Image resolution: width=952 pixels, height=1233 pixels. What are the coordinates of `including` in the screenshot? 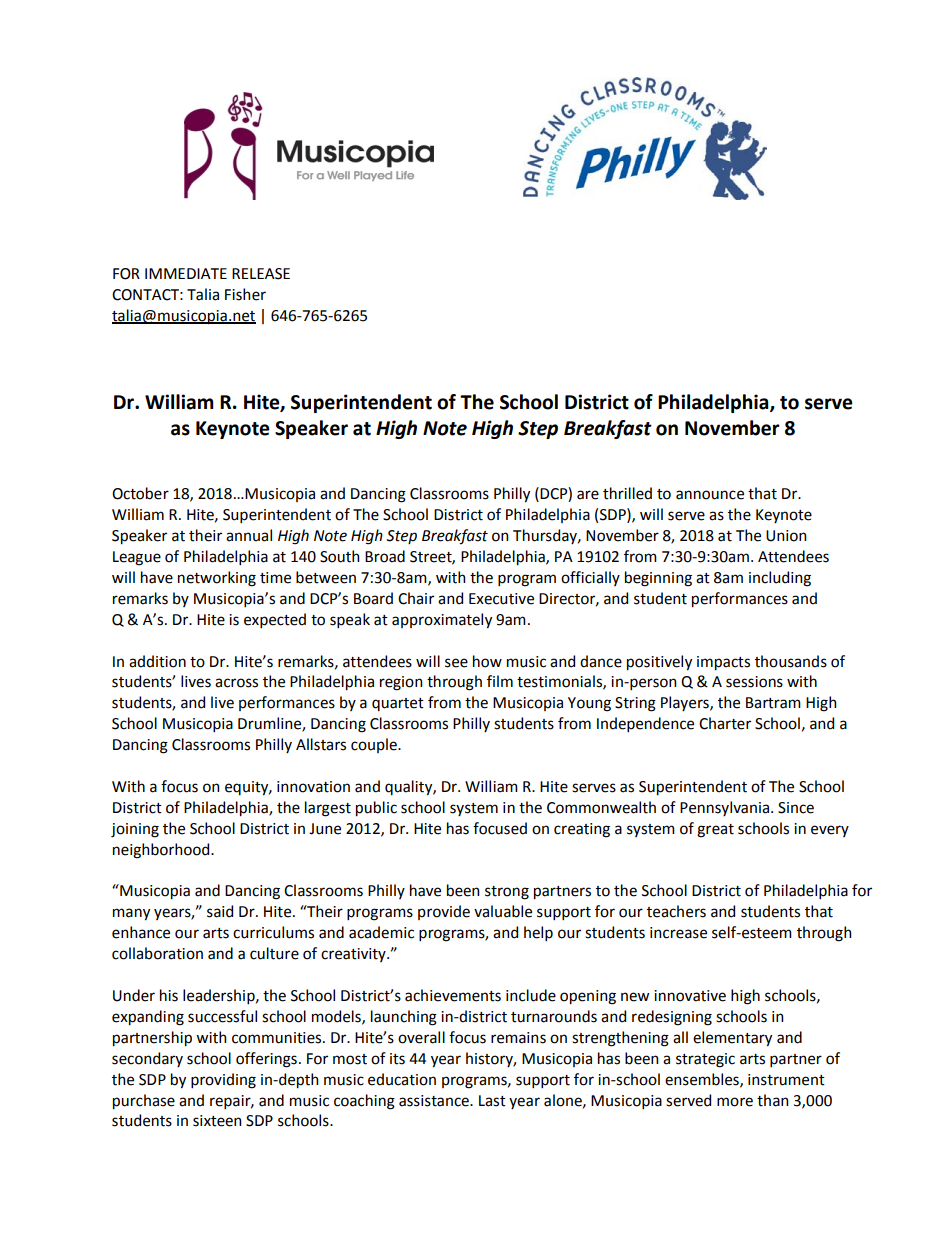 It's located at (780, 579).
